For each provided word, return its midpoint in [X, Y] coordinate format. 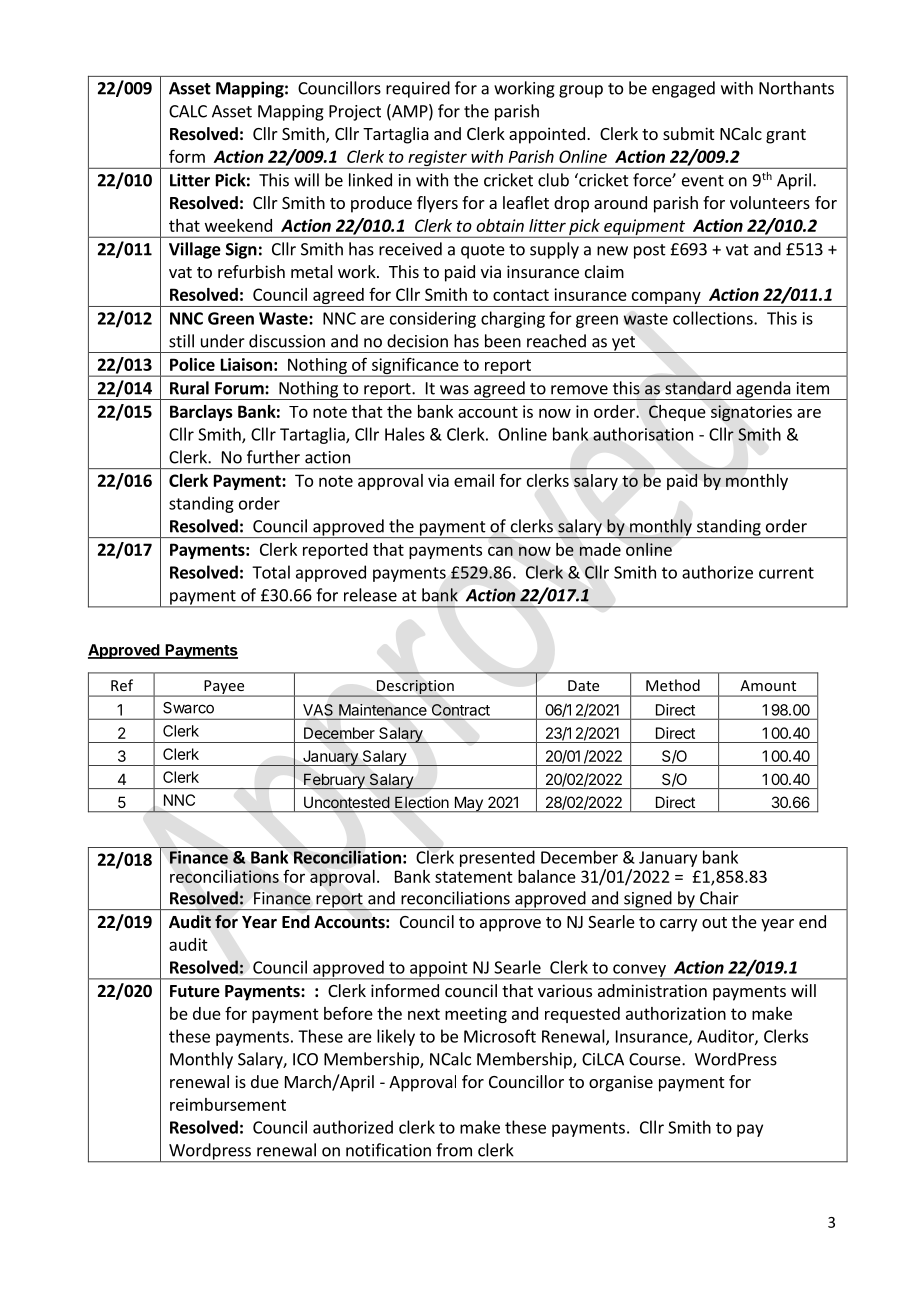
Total [271, 572]
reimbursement [228, 1104]
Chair [719, 898]
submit [688, 133]
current [786, 573]
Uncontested [346, 802]
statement [474, 877]
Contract [461, 710]
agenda [763, 390]
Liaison [246, 364]
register [437, 159]
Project [355, 113]
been [503, 341]
